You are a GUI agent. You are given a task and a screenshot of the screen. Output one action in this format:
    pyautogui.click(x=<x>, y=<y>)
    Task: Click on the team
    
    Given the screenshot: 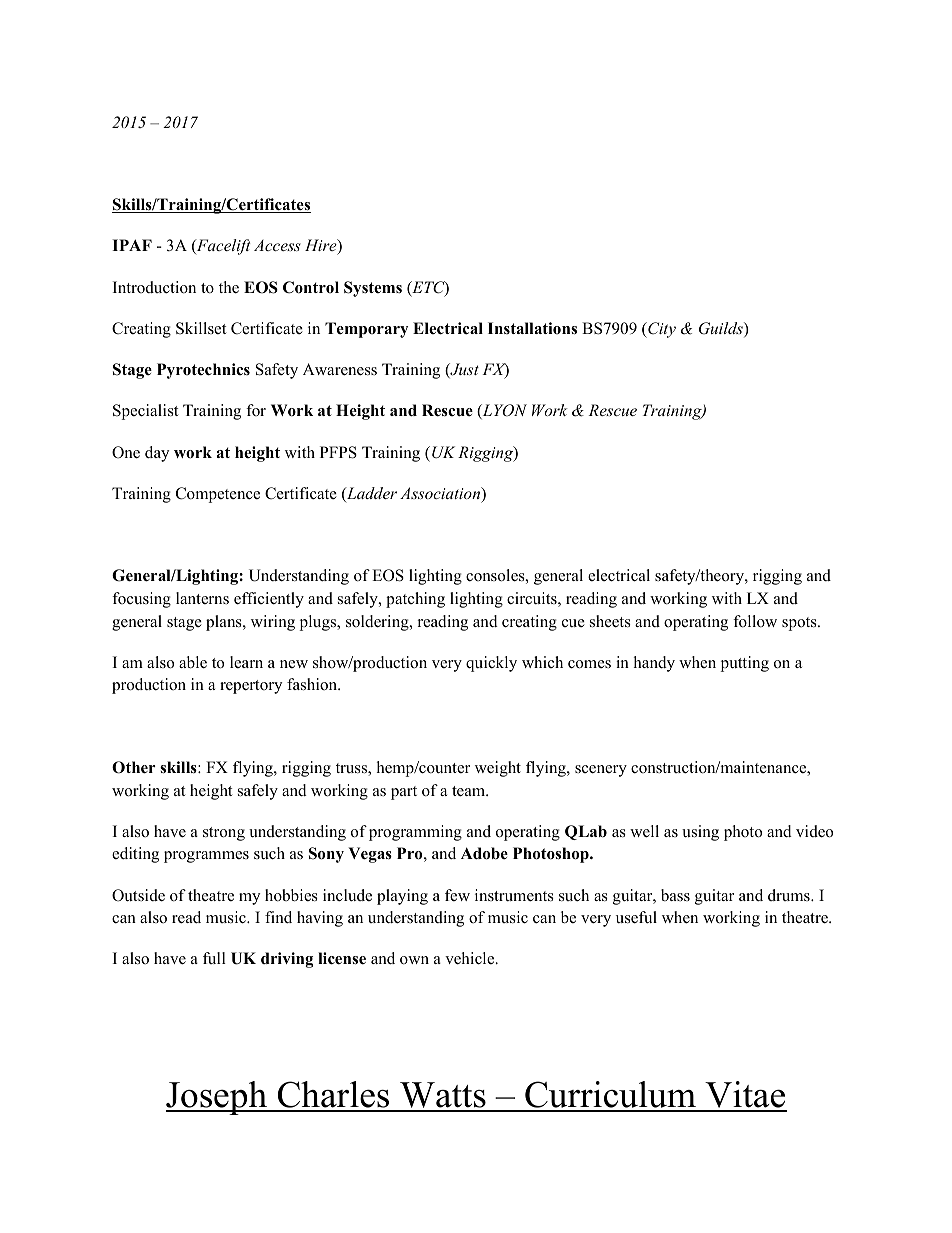 What is the action you would take?
    pyautogui.click(x=470, y=791)
